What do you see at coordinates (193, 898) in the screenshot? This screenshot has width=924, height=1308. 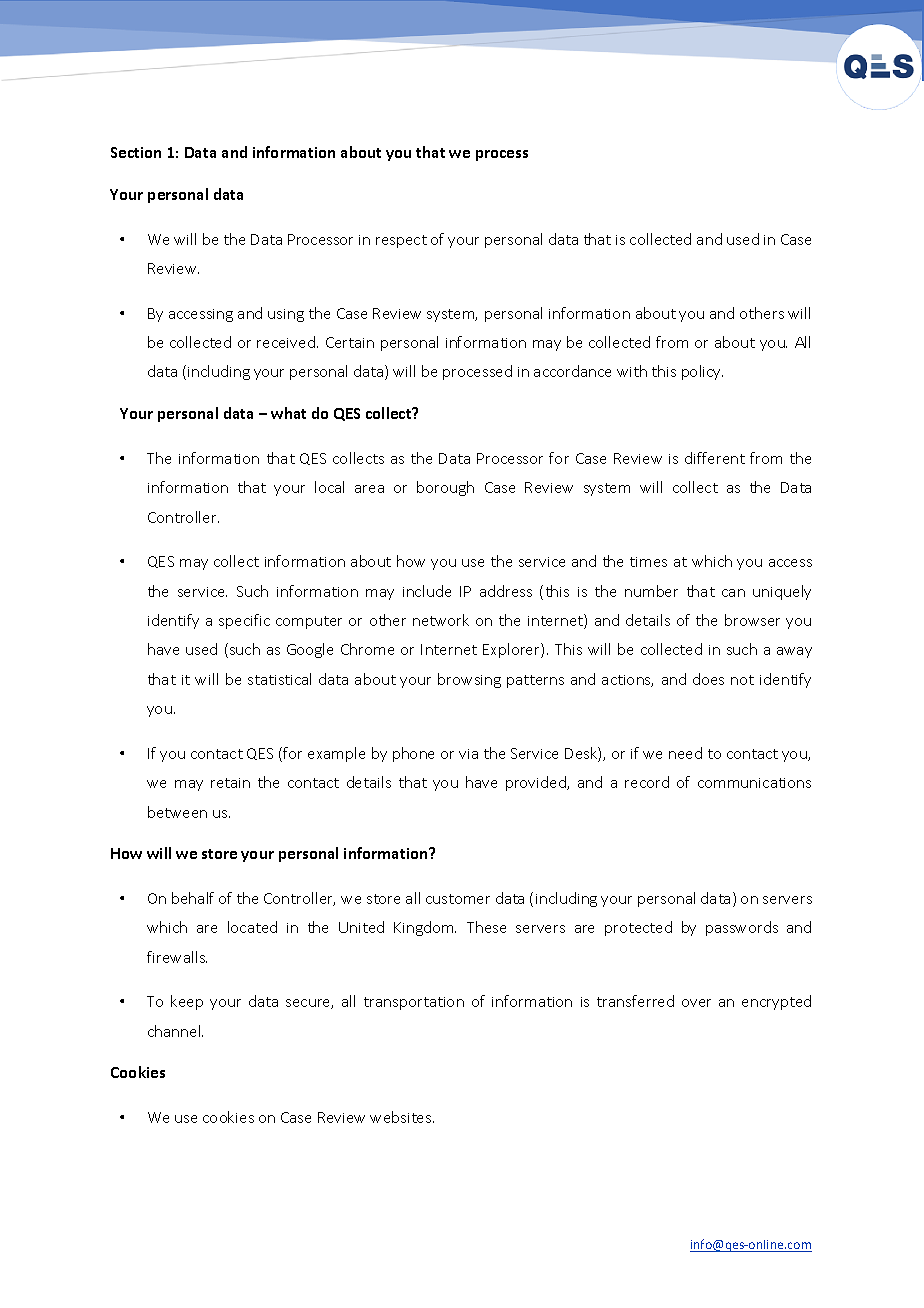 I see `behalf` at bounding box center [193, 898].
